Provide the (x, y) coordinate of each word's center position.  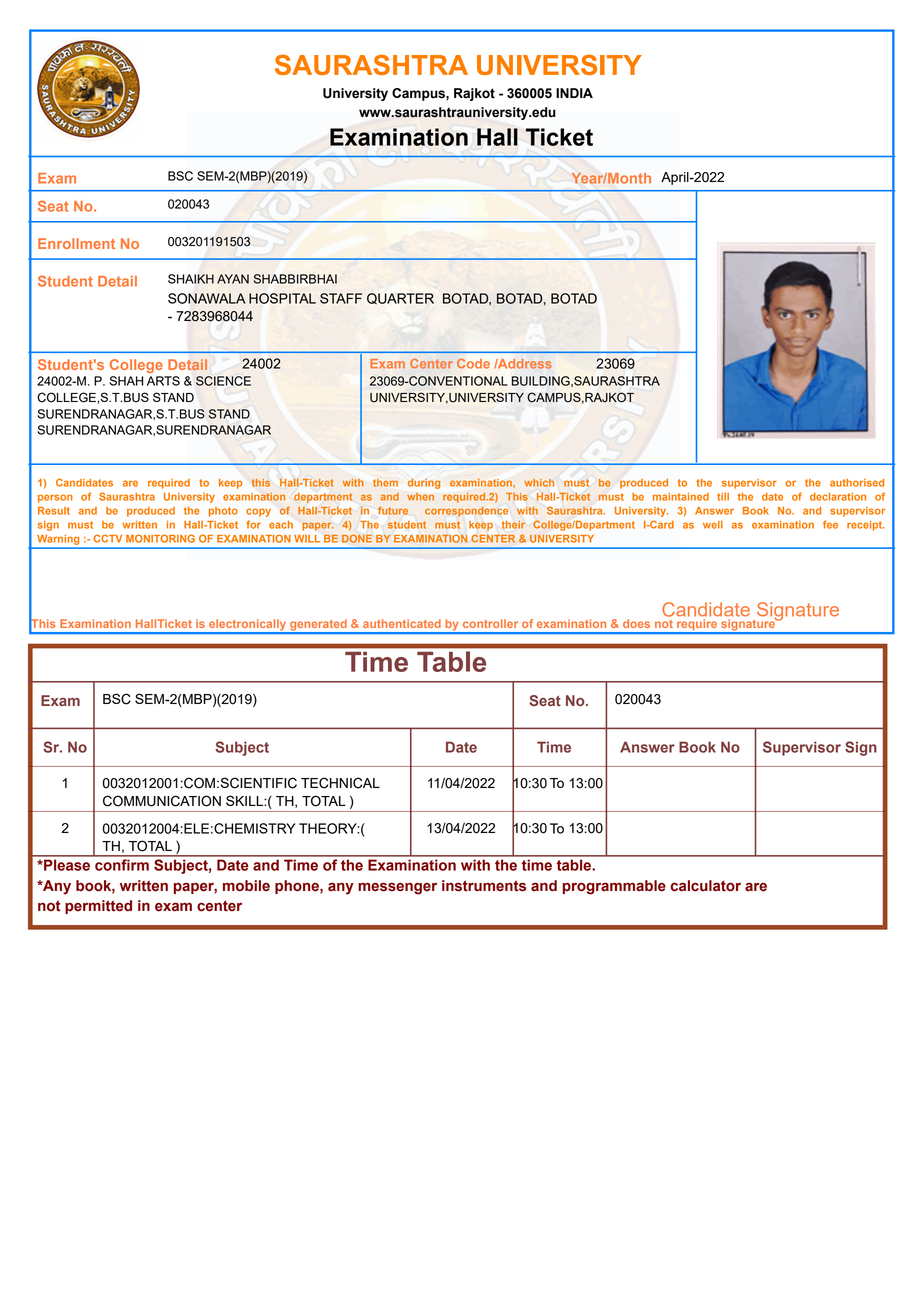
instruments (484, 886)
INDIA (574, 93)
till (723, 497)
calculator (705, 886)
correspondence (466, 512)
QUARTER (400, 298)
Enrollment (76, 243)
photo (223, 512)
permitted (98, 907)
